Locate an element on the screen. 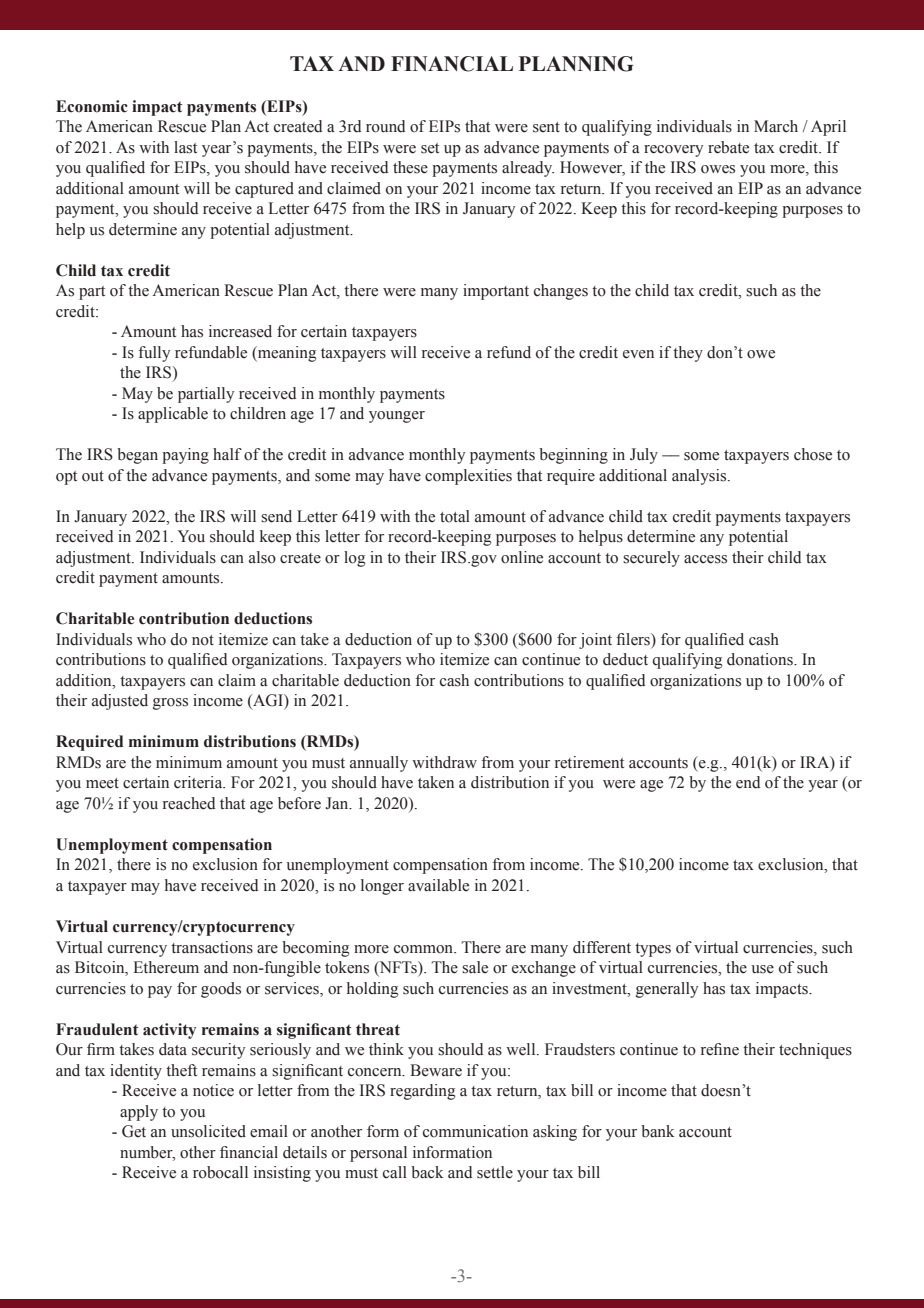 Image resolution: width=924 pixels, height=1308 pixels. gross is located at coordinates (170, 704).
